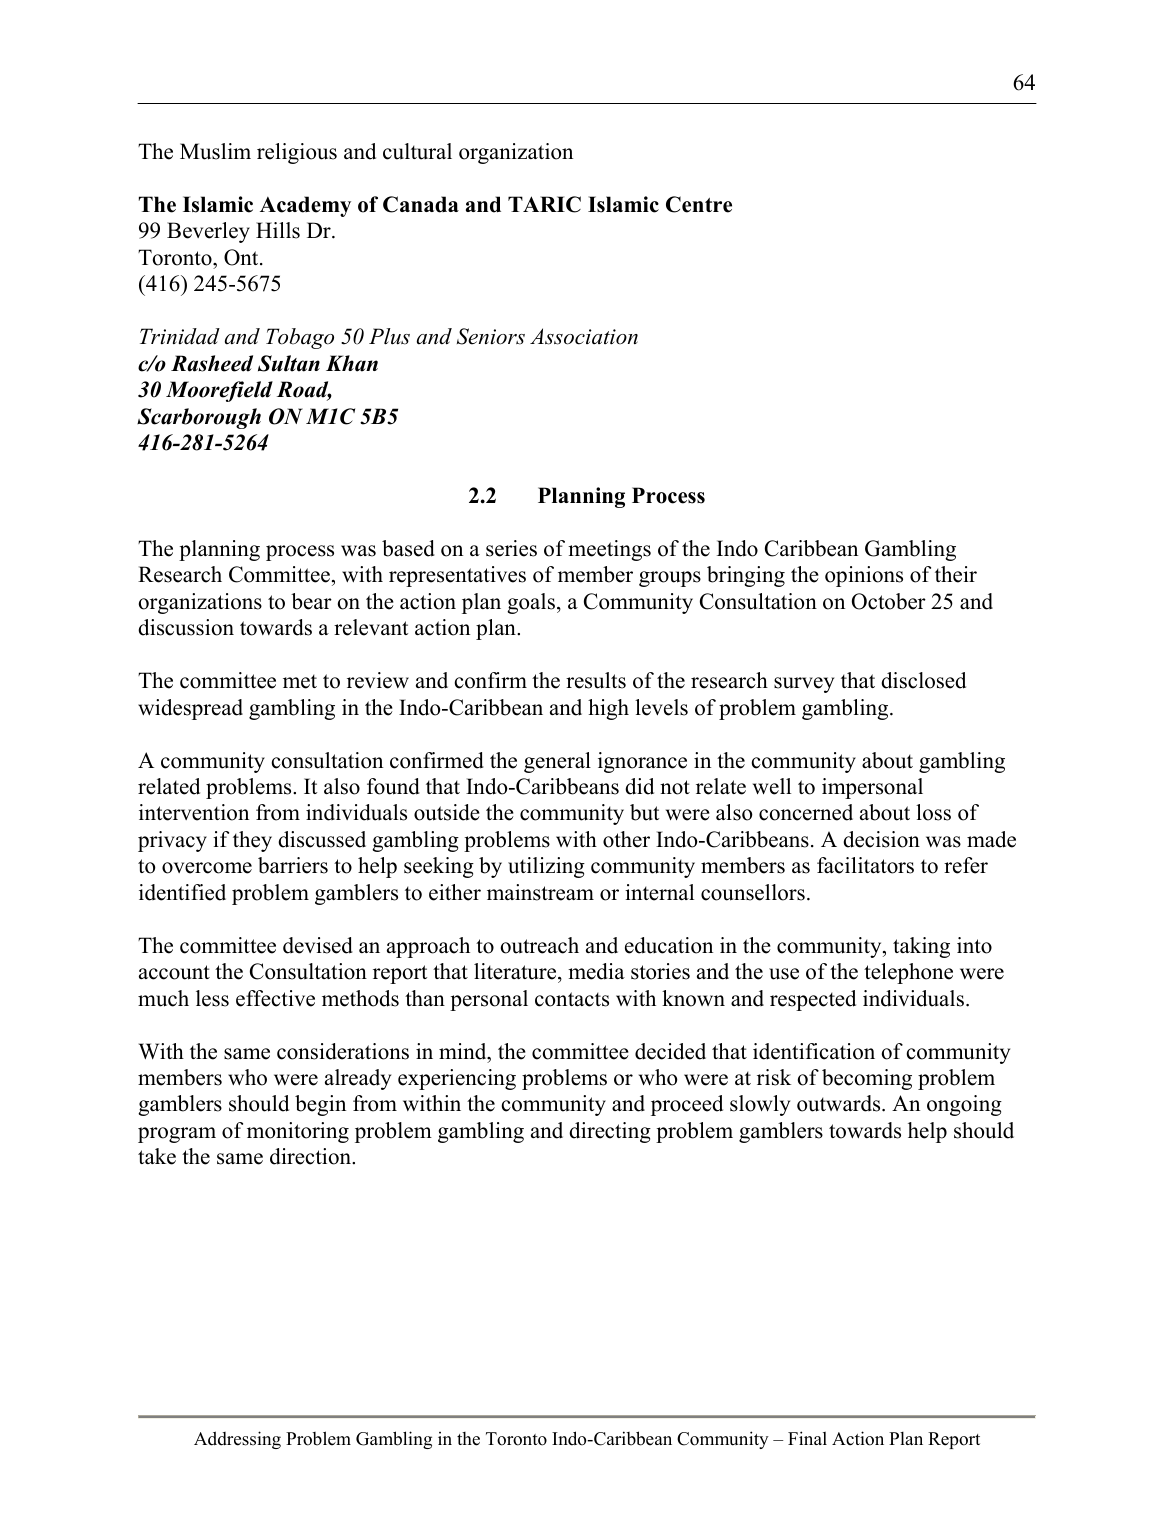  Describe the element at coordinates (199, 418) in the screenshot. I see `Scarborough` at that location.
